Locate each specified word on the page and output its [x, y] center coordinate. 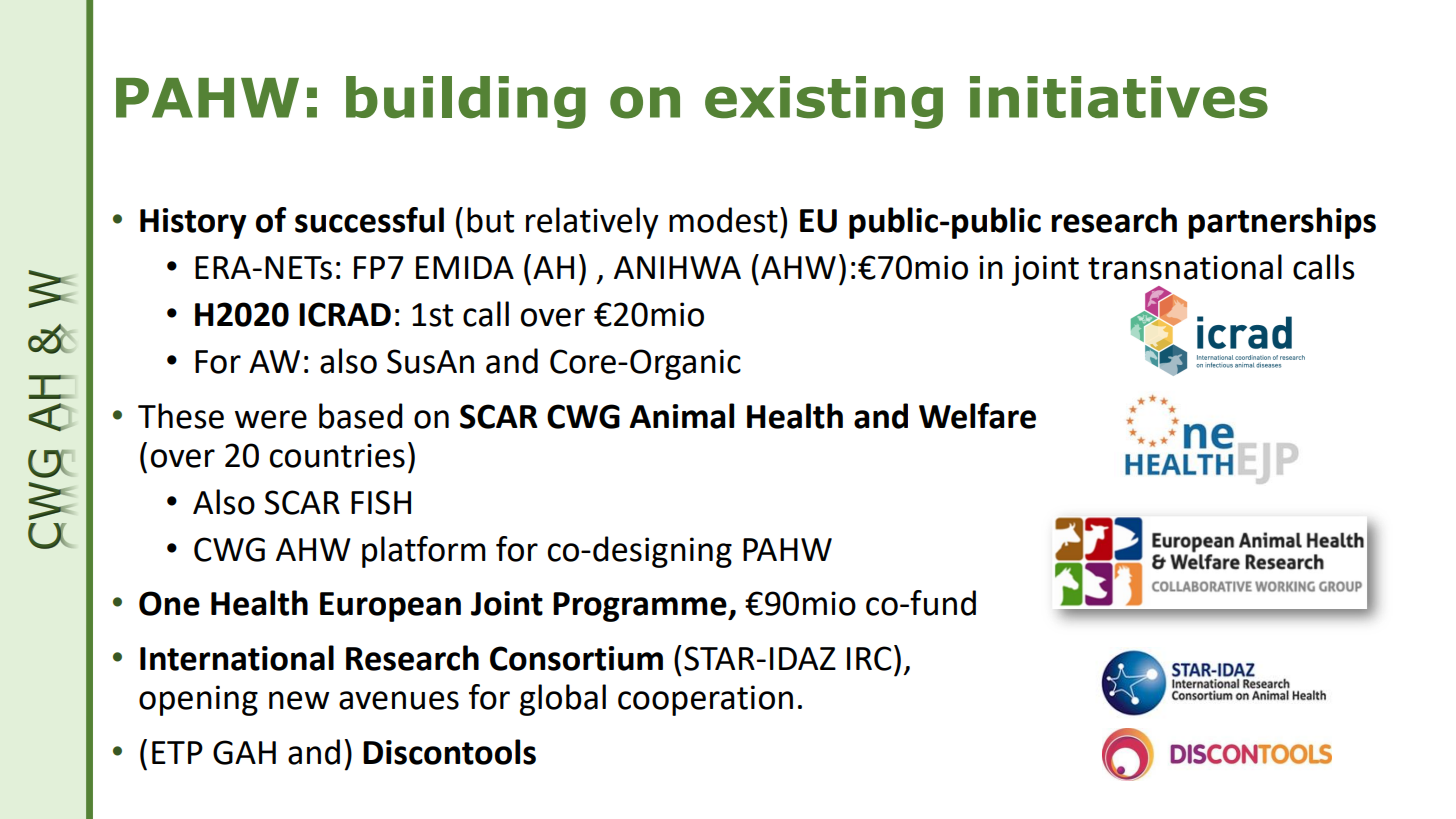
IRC [869, 658]
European [390, 607]
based [361, 416]
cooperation [705, 700]
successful [369, 220]
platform [424, 552]
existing [824, 102]
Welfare [977, 416]
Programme [641, 607]
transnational [1185, 267]
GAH [244, 752]
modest [723, 220]
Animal [681, 416]
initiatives [1119, 97]
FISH [381, 502]
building [466, 102]
